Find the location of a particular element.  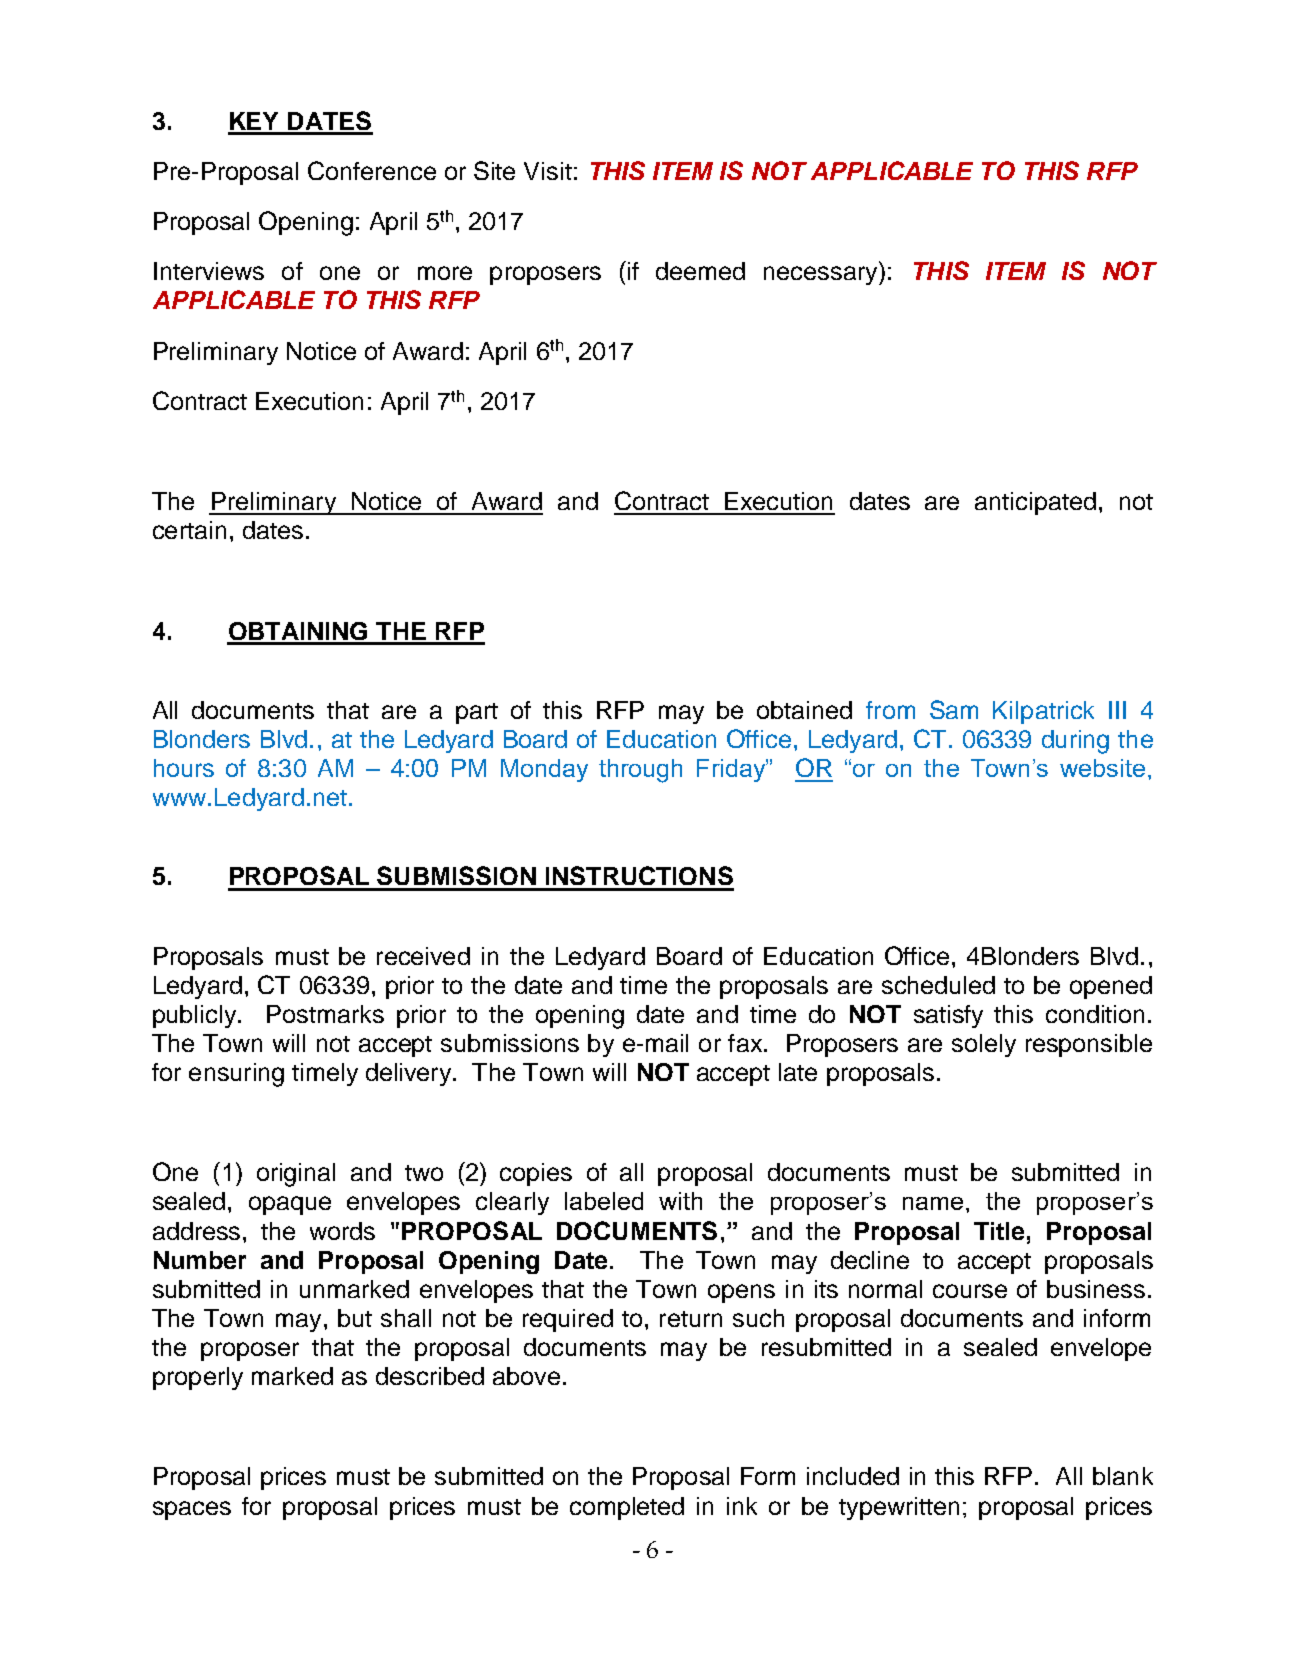

completed is located at coordinates (627, 1508).
